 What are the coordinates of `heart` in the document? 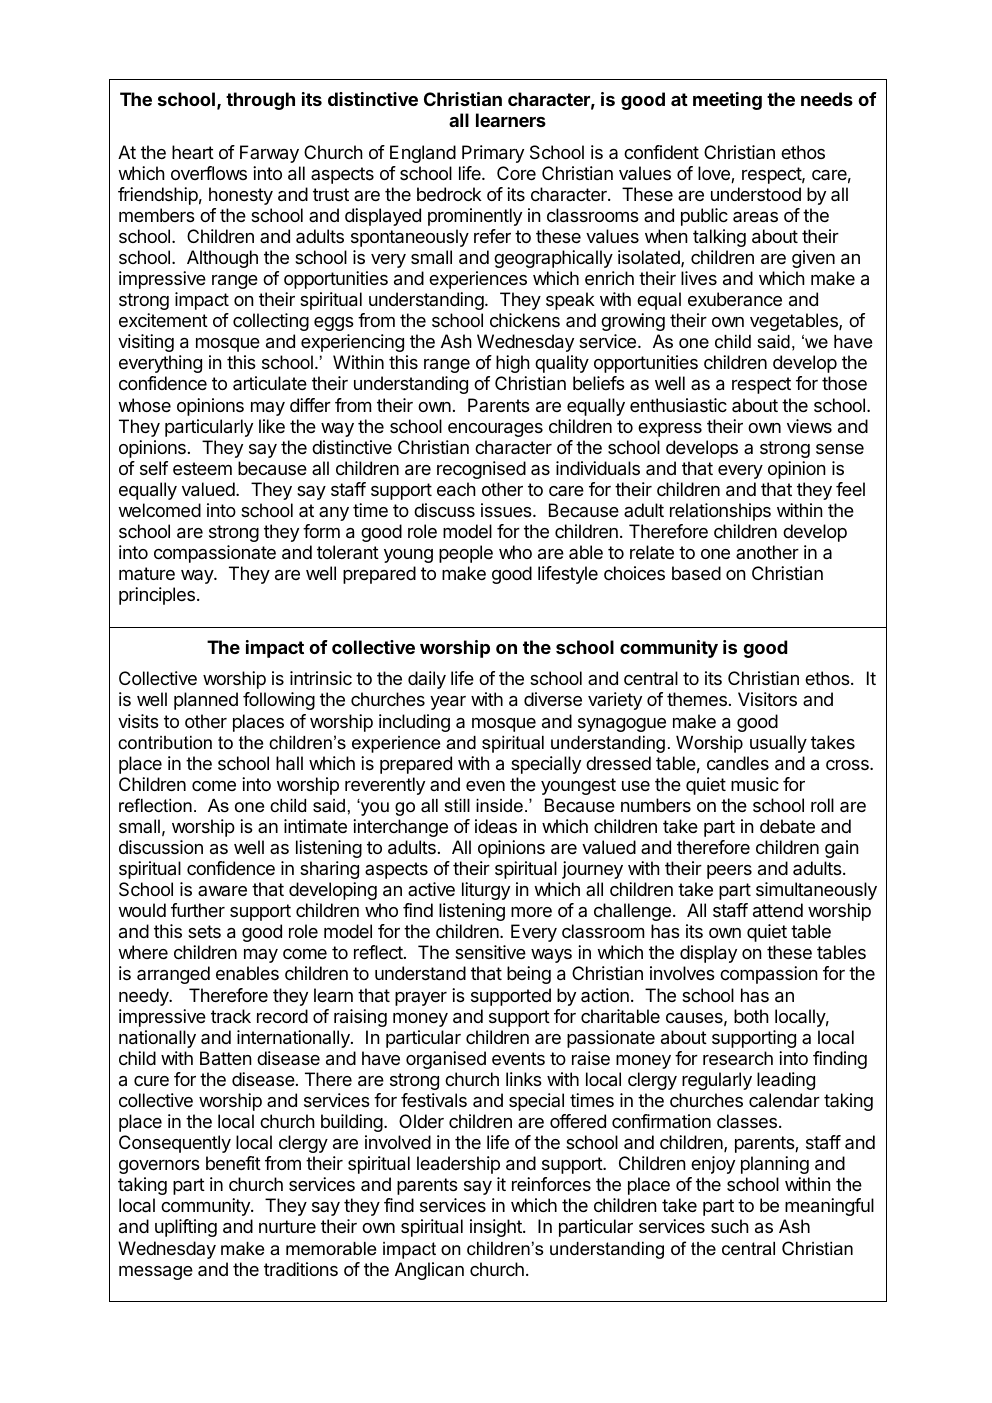 It's located at (193, 152).
